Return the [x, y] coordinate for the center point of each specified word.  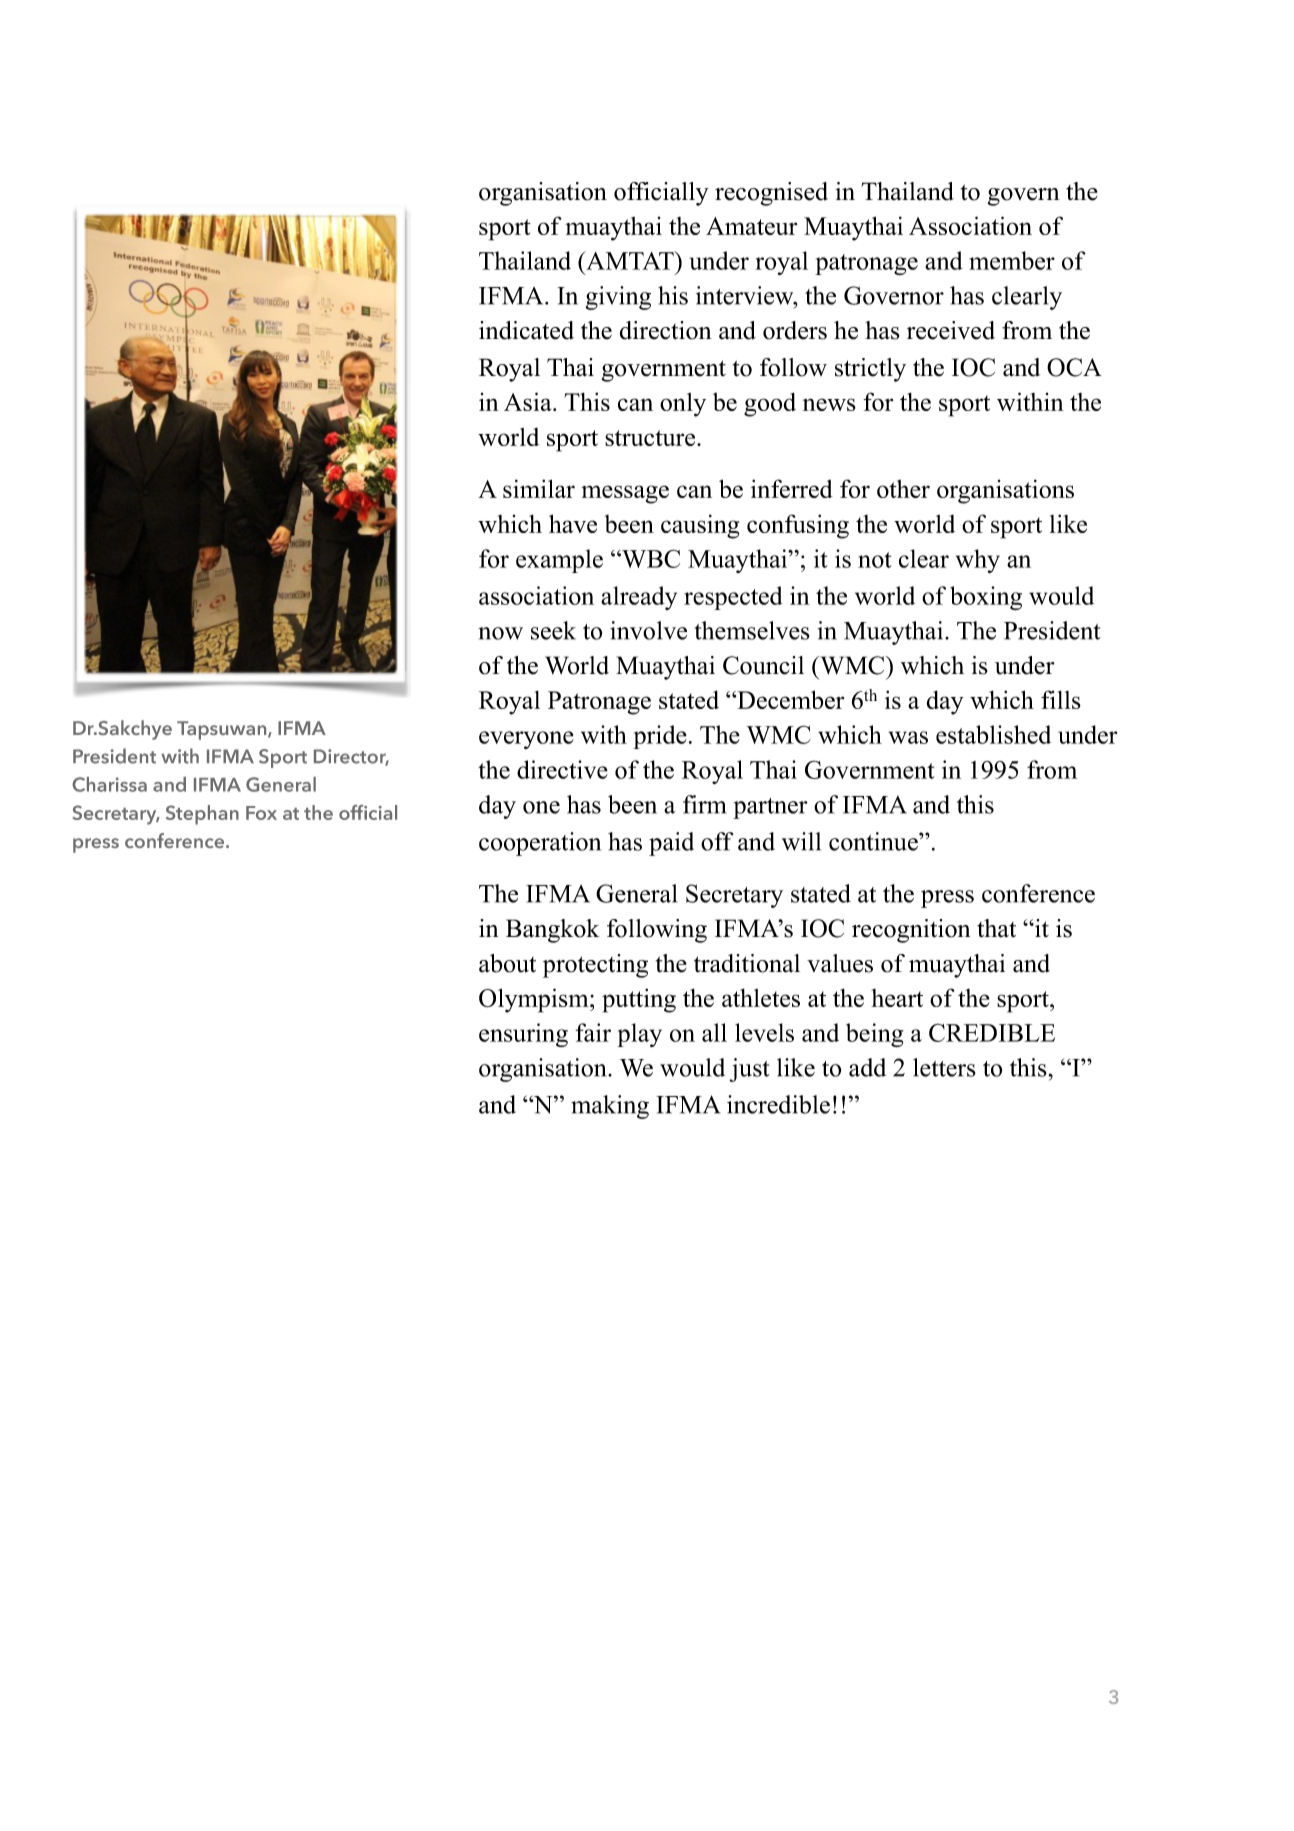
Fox [261, 813]
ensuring [523, 1035]
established [993, 734]
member [1012, 260]
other [903, 489]
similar [539, 488]
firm [704, 804]
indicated [526, 330]
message [625, 494]
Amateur [751, 226]
